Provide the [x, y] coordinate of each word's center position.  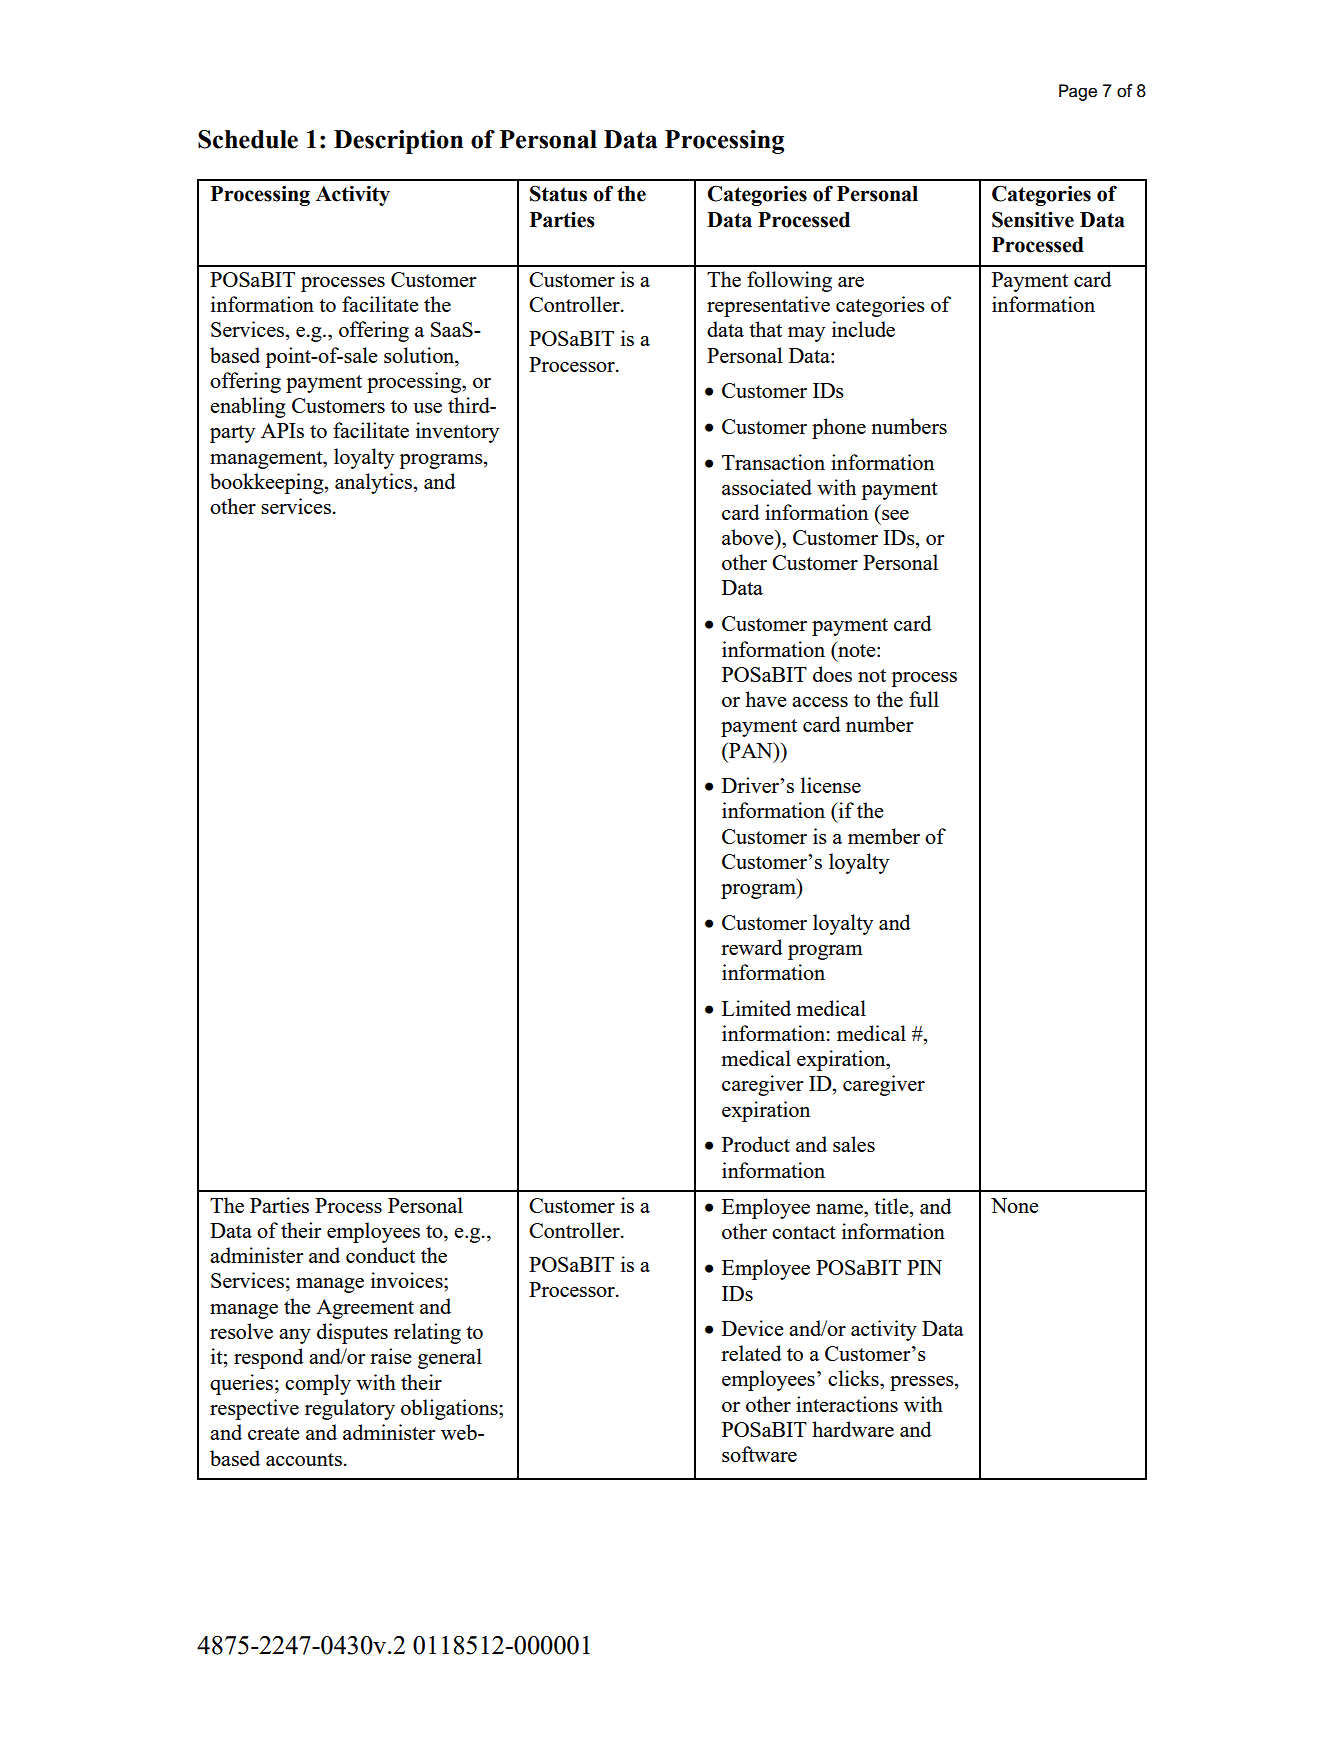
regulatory [350, 1409]
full [924, 699]
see [895, 515]
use [427, 408]
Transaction [773, 462]
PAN [751, 750]
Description [398, 142]
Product [756, 1144]
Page [1078, 92]
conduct [380, 1255]
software [759, 1454]
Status [558, 193]
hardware [853, 1429]
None [1014, 1205]
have [765, 699]
